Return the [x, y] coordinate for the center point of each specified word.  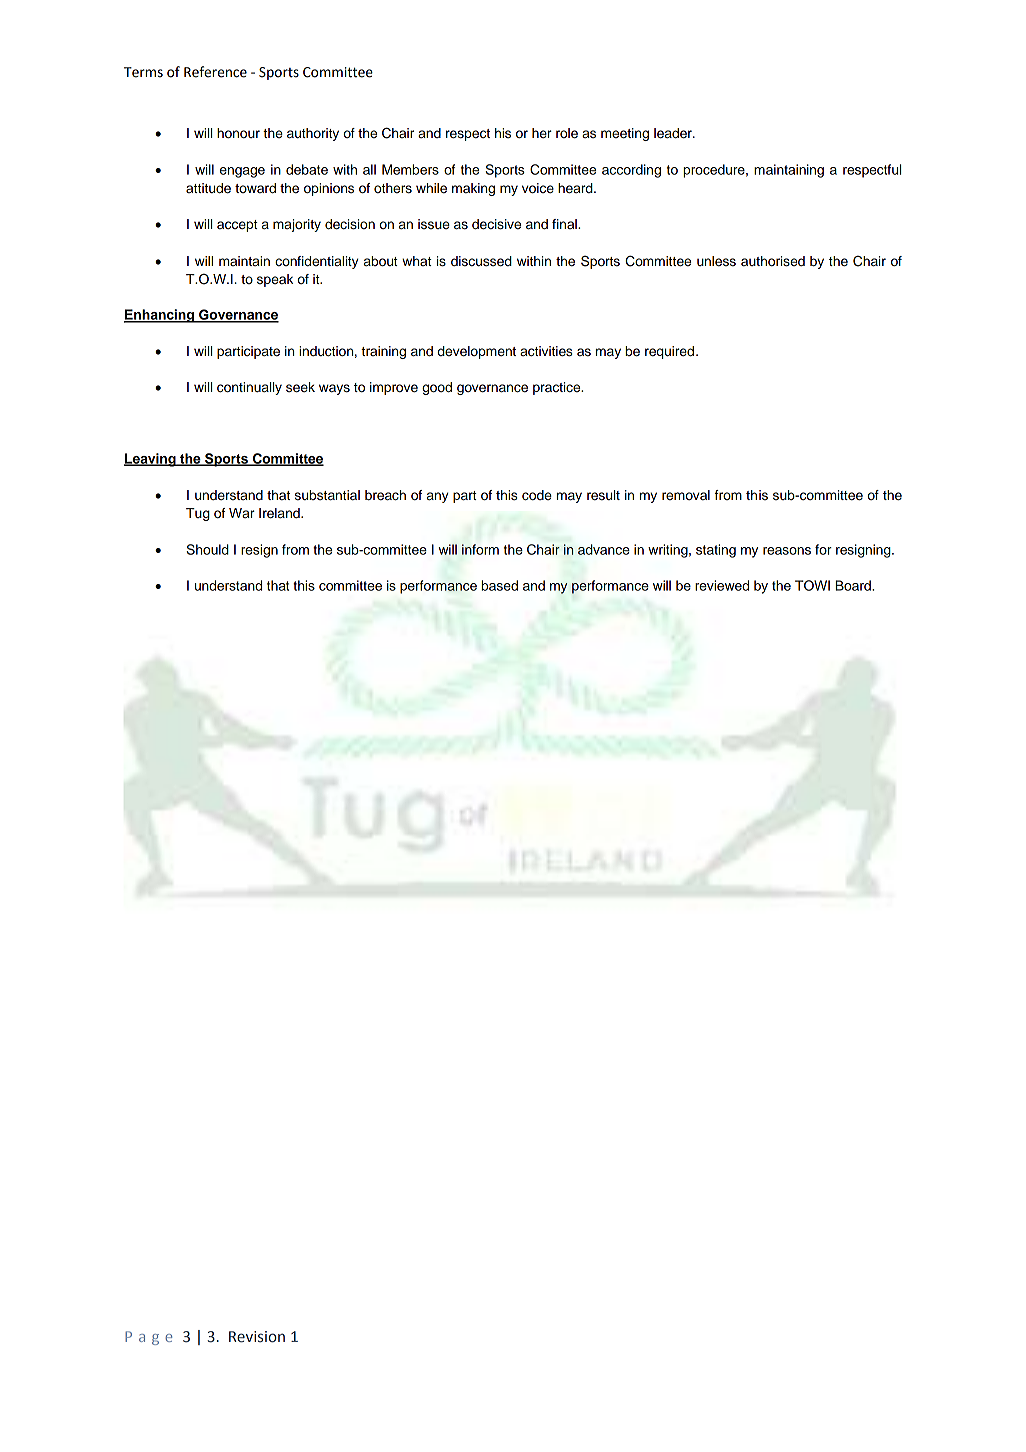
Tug [198, 514]
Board [854, 585]
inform [480, 549]
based [499, 585]
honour [238, 133]
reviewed [722, 585]
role [567, 133]
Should [207, 549]
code [537, 495]
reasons [787, 551]
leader [674, 133]
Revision [257, 1337]
